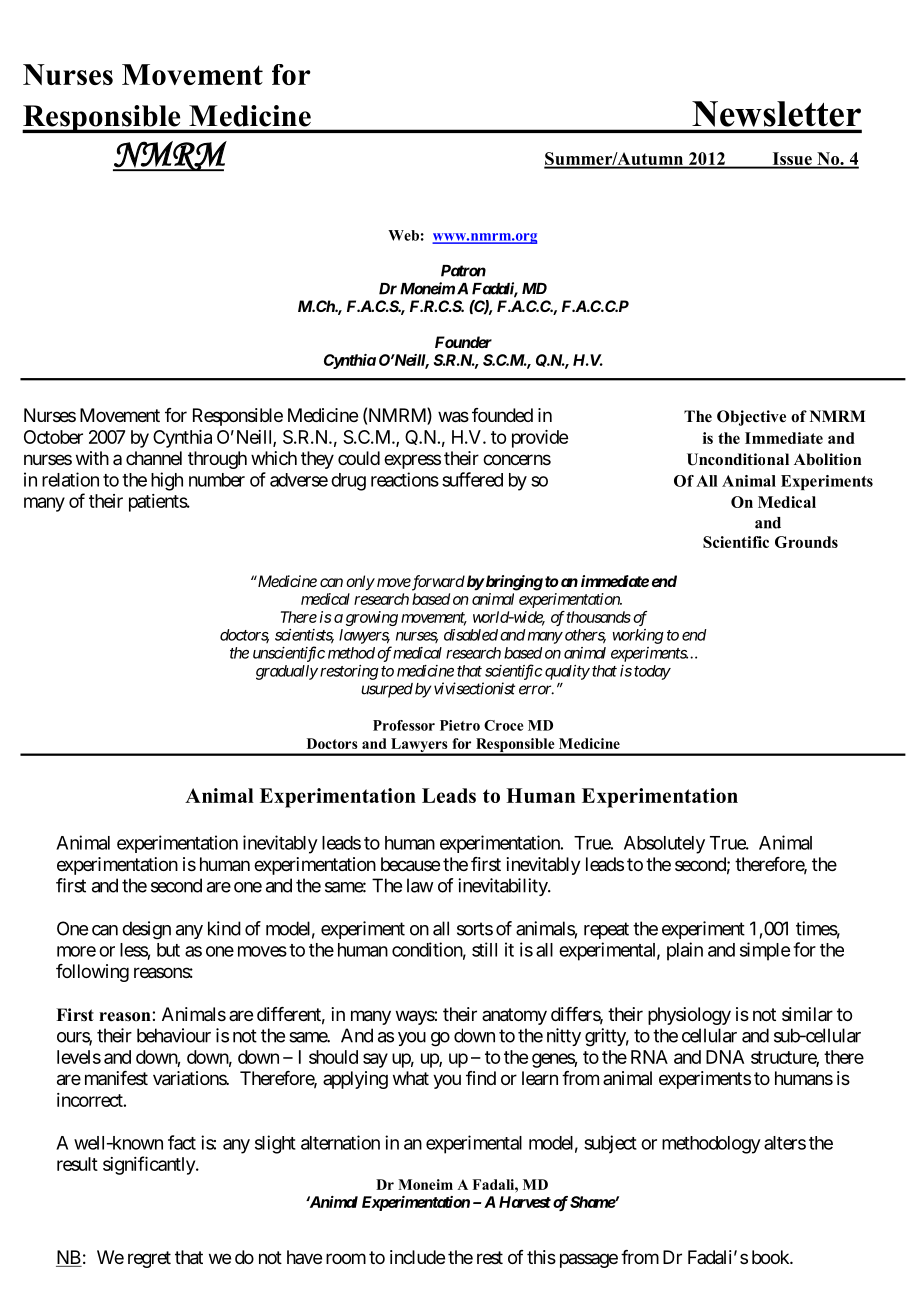 Image resolution: width=924 pixels, height=1308 pixels. Describe the element at coordinates (514, 1016) in the page. I see `anatomy` at that location.
